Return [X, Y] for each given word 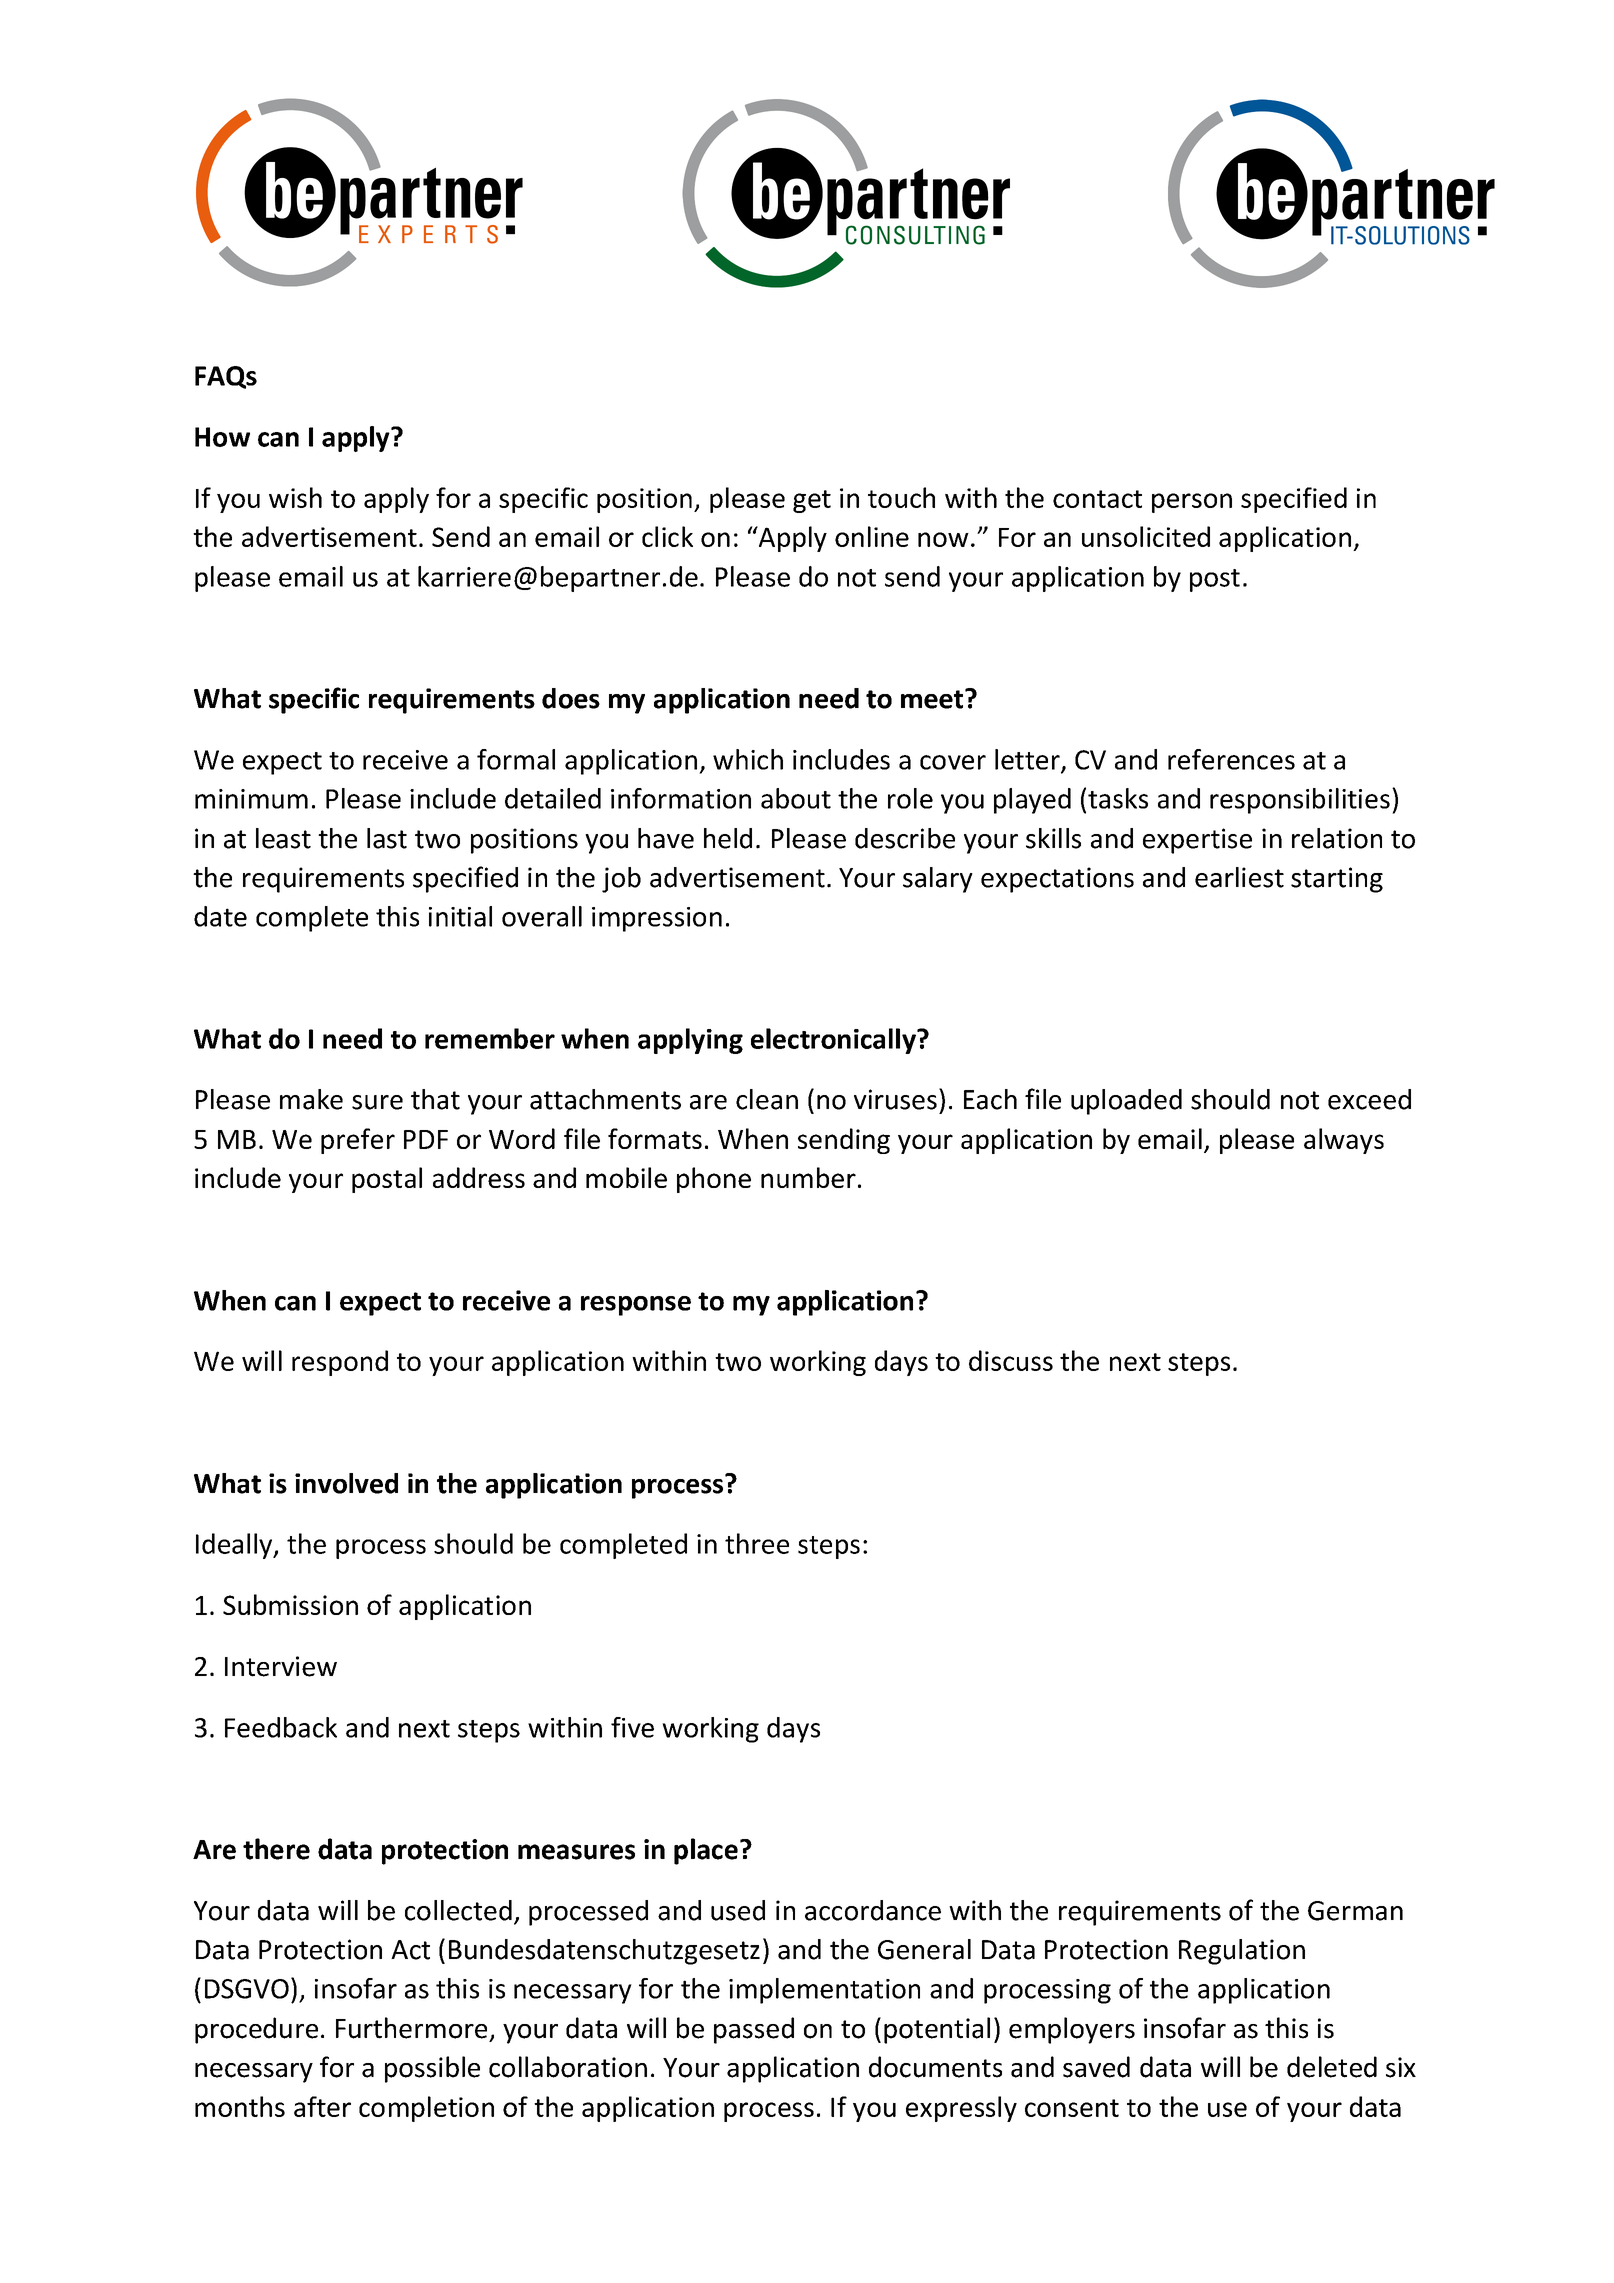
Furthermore [411, 2028]
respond [340, 1363]
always [1344, 1141]
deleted [1332, 2067]
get [812, 501]
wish [295, 497]
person [1192, 503]
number [808, 1177]
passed [754, 2030]
